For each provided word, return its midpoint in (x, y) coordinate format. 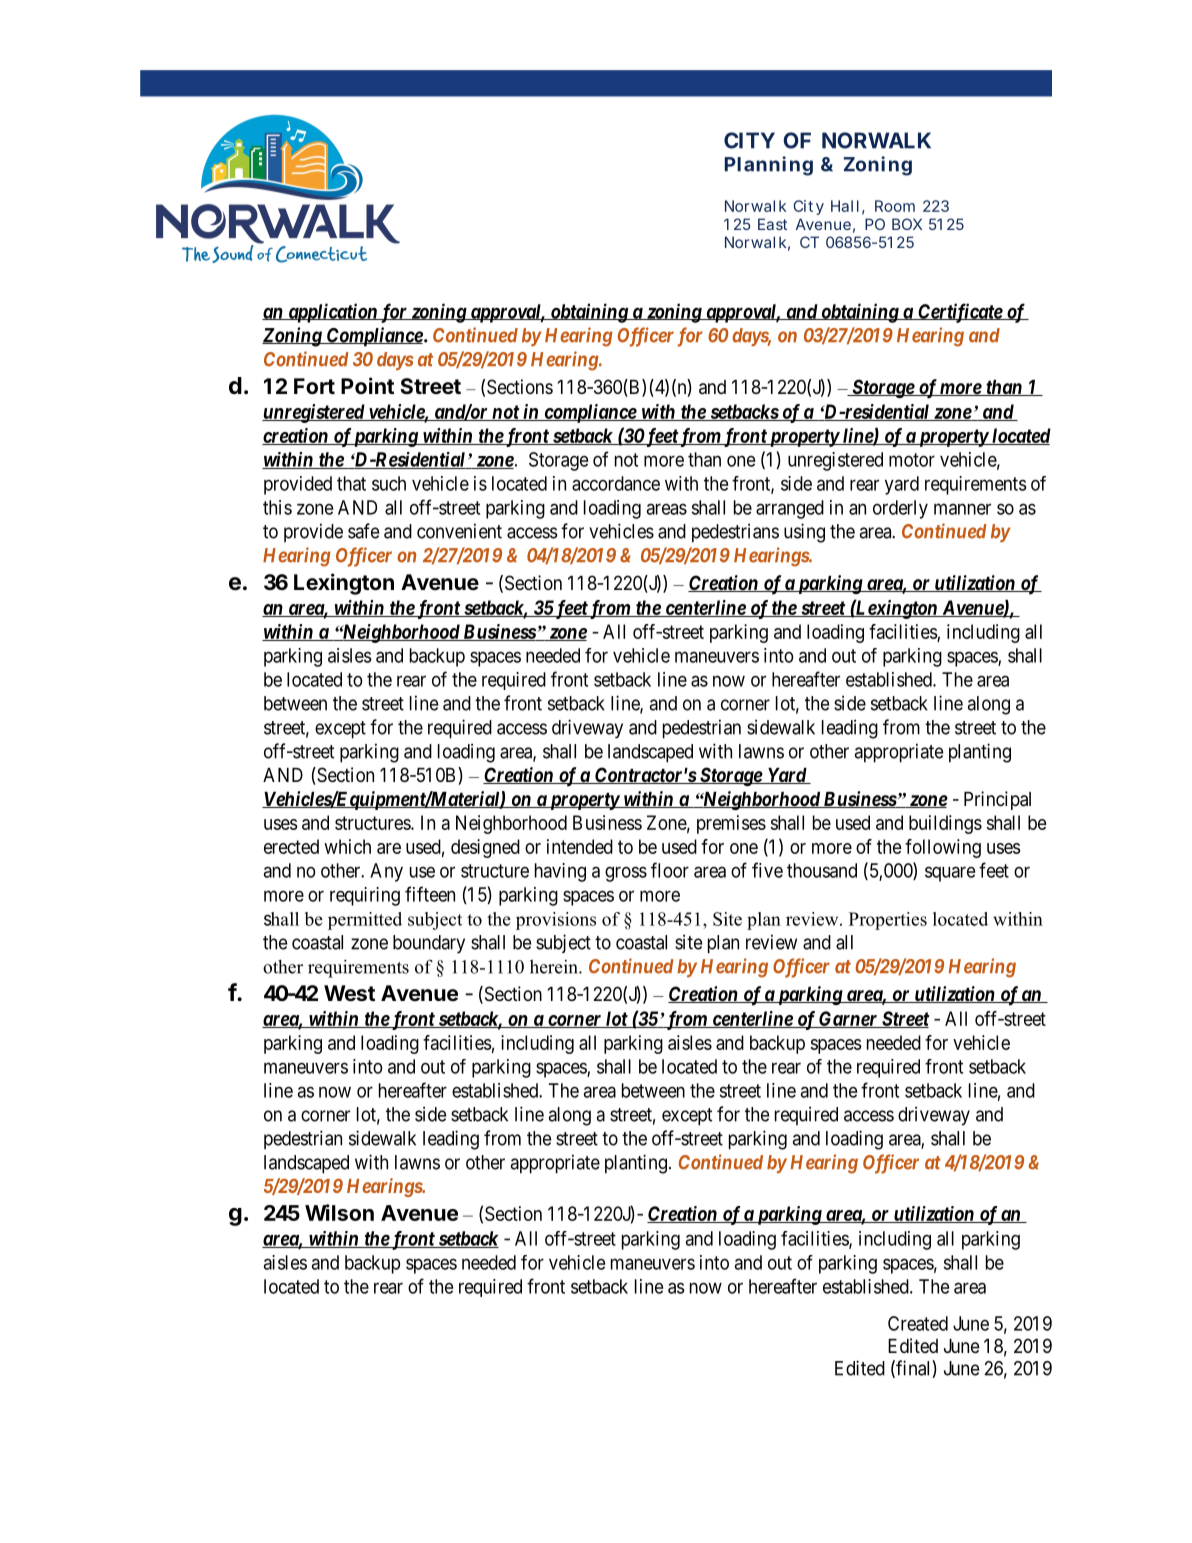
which (347, 846)
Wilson (339, 1212)
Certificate (960, 313)
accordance (616, 483)
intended (580, 846)
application (332, 313)
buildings (945, 824)
